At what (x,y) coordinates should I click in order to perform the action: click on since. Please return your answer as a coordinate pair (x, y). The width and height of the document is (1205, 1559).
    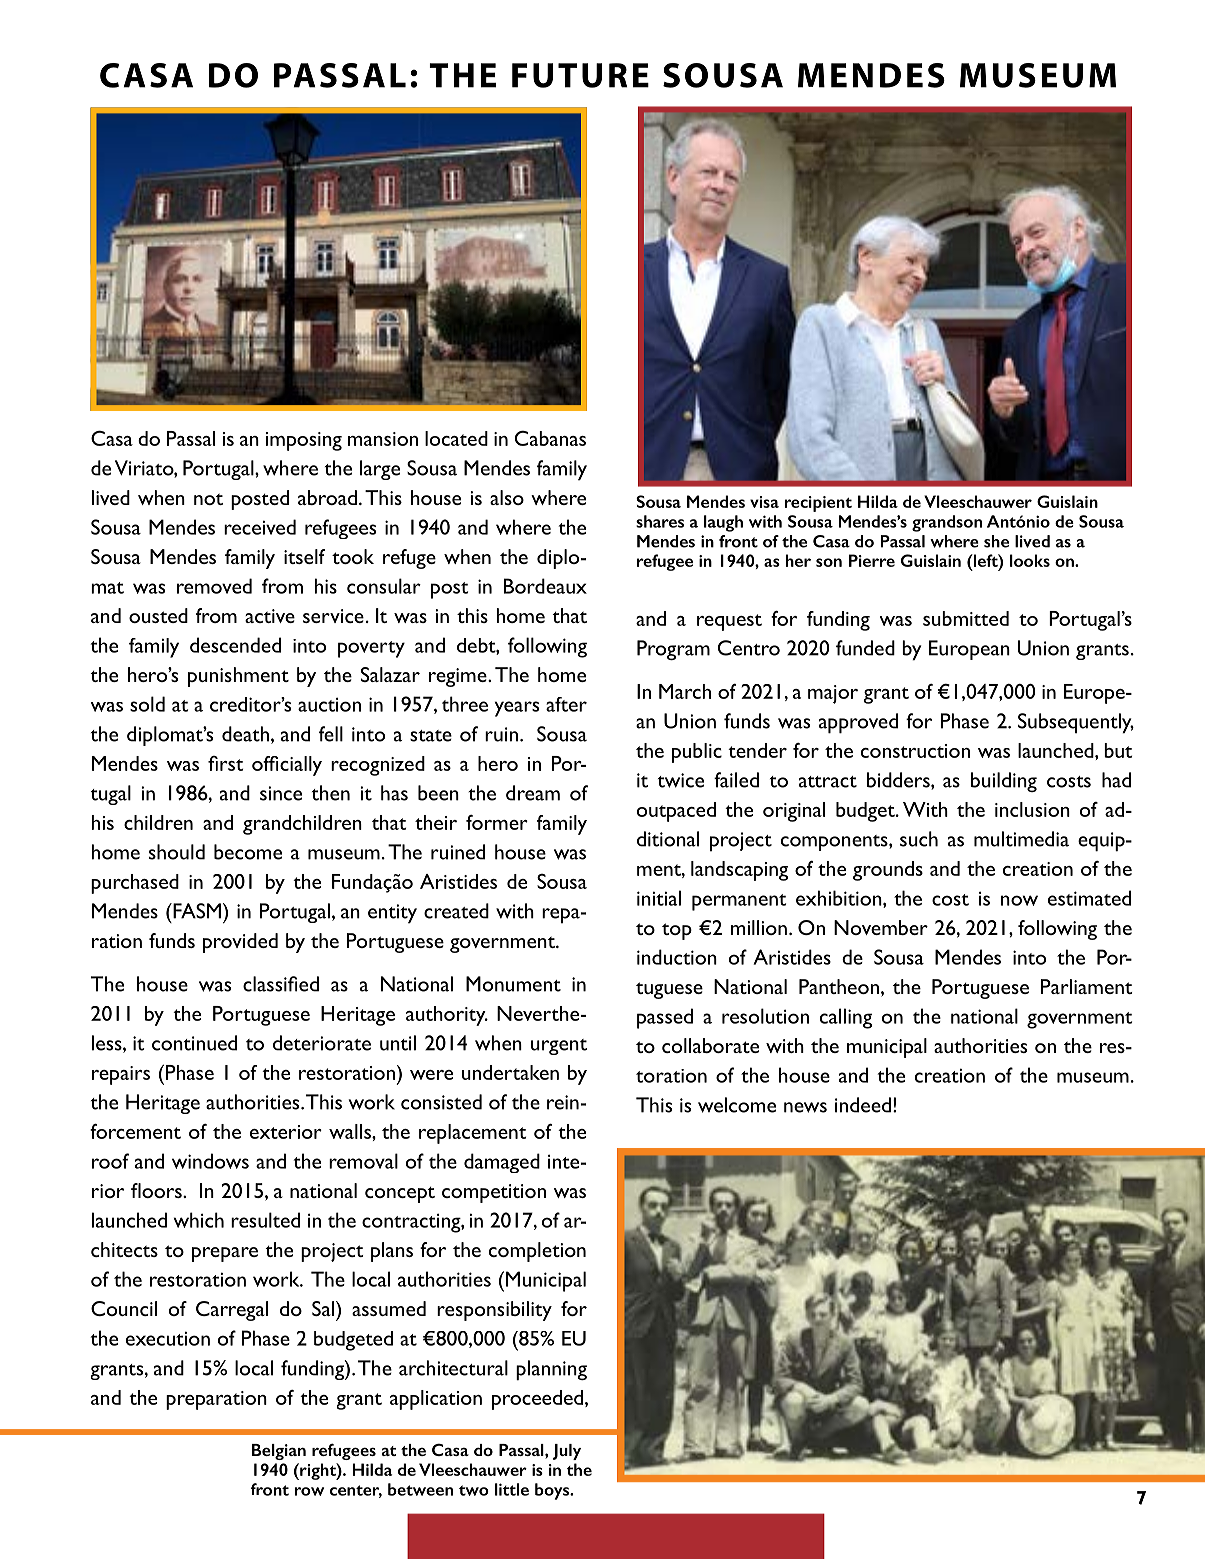
    Looking at the image, I should click on (281, 793).
